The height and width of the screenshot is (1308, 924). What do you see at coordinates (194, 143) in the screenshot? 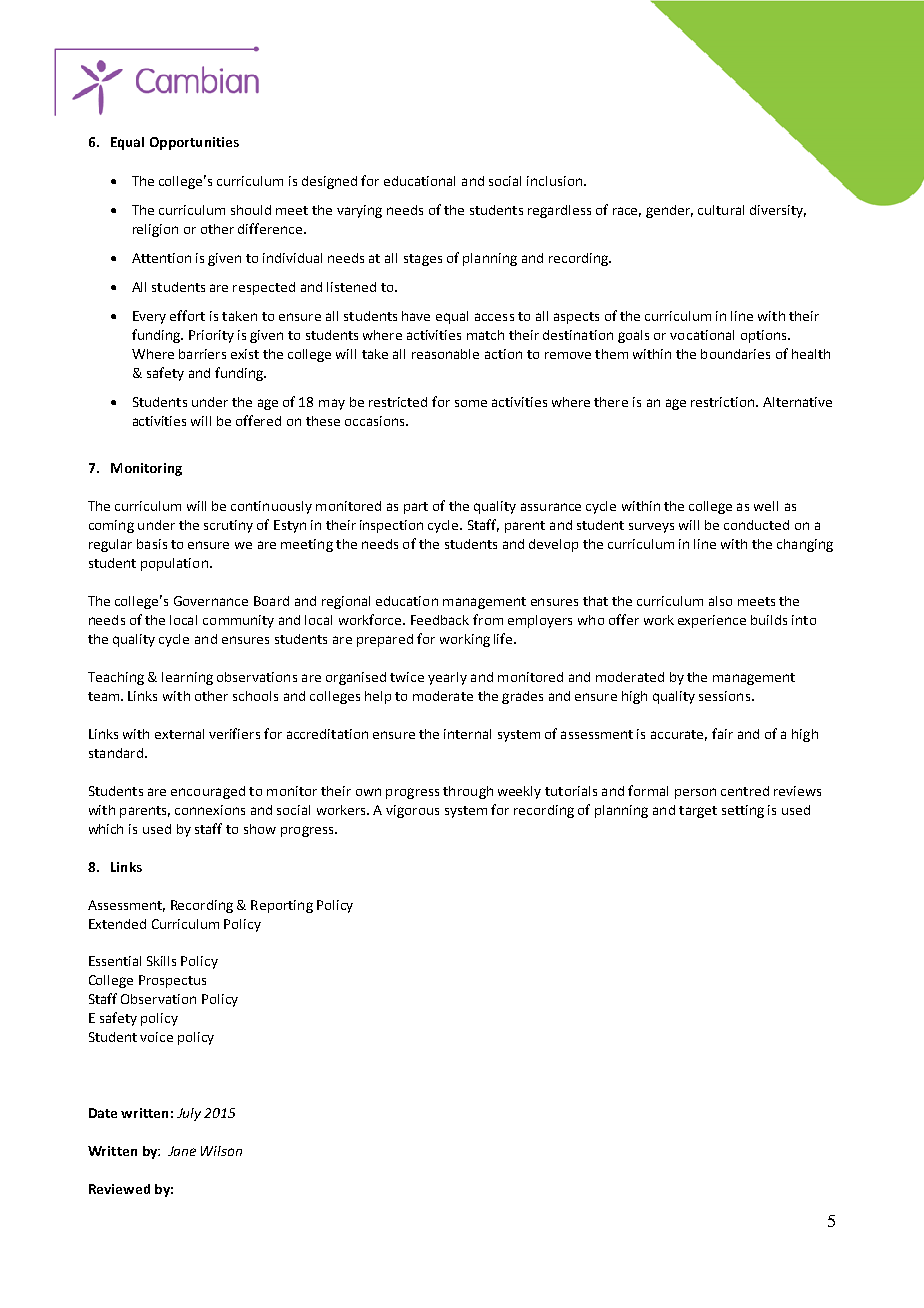
I see `Opportunities` at bounding box center [194, 143].
